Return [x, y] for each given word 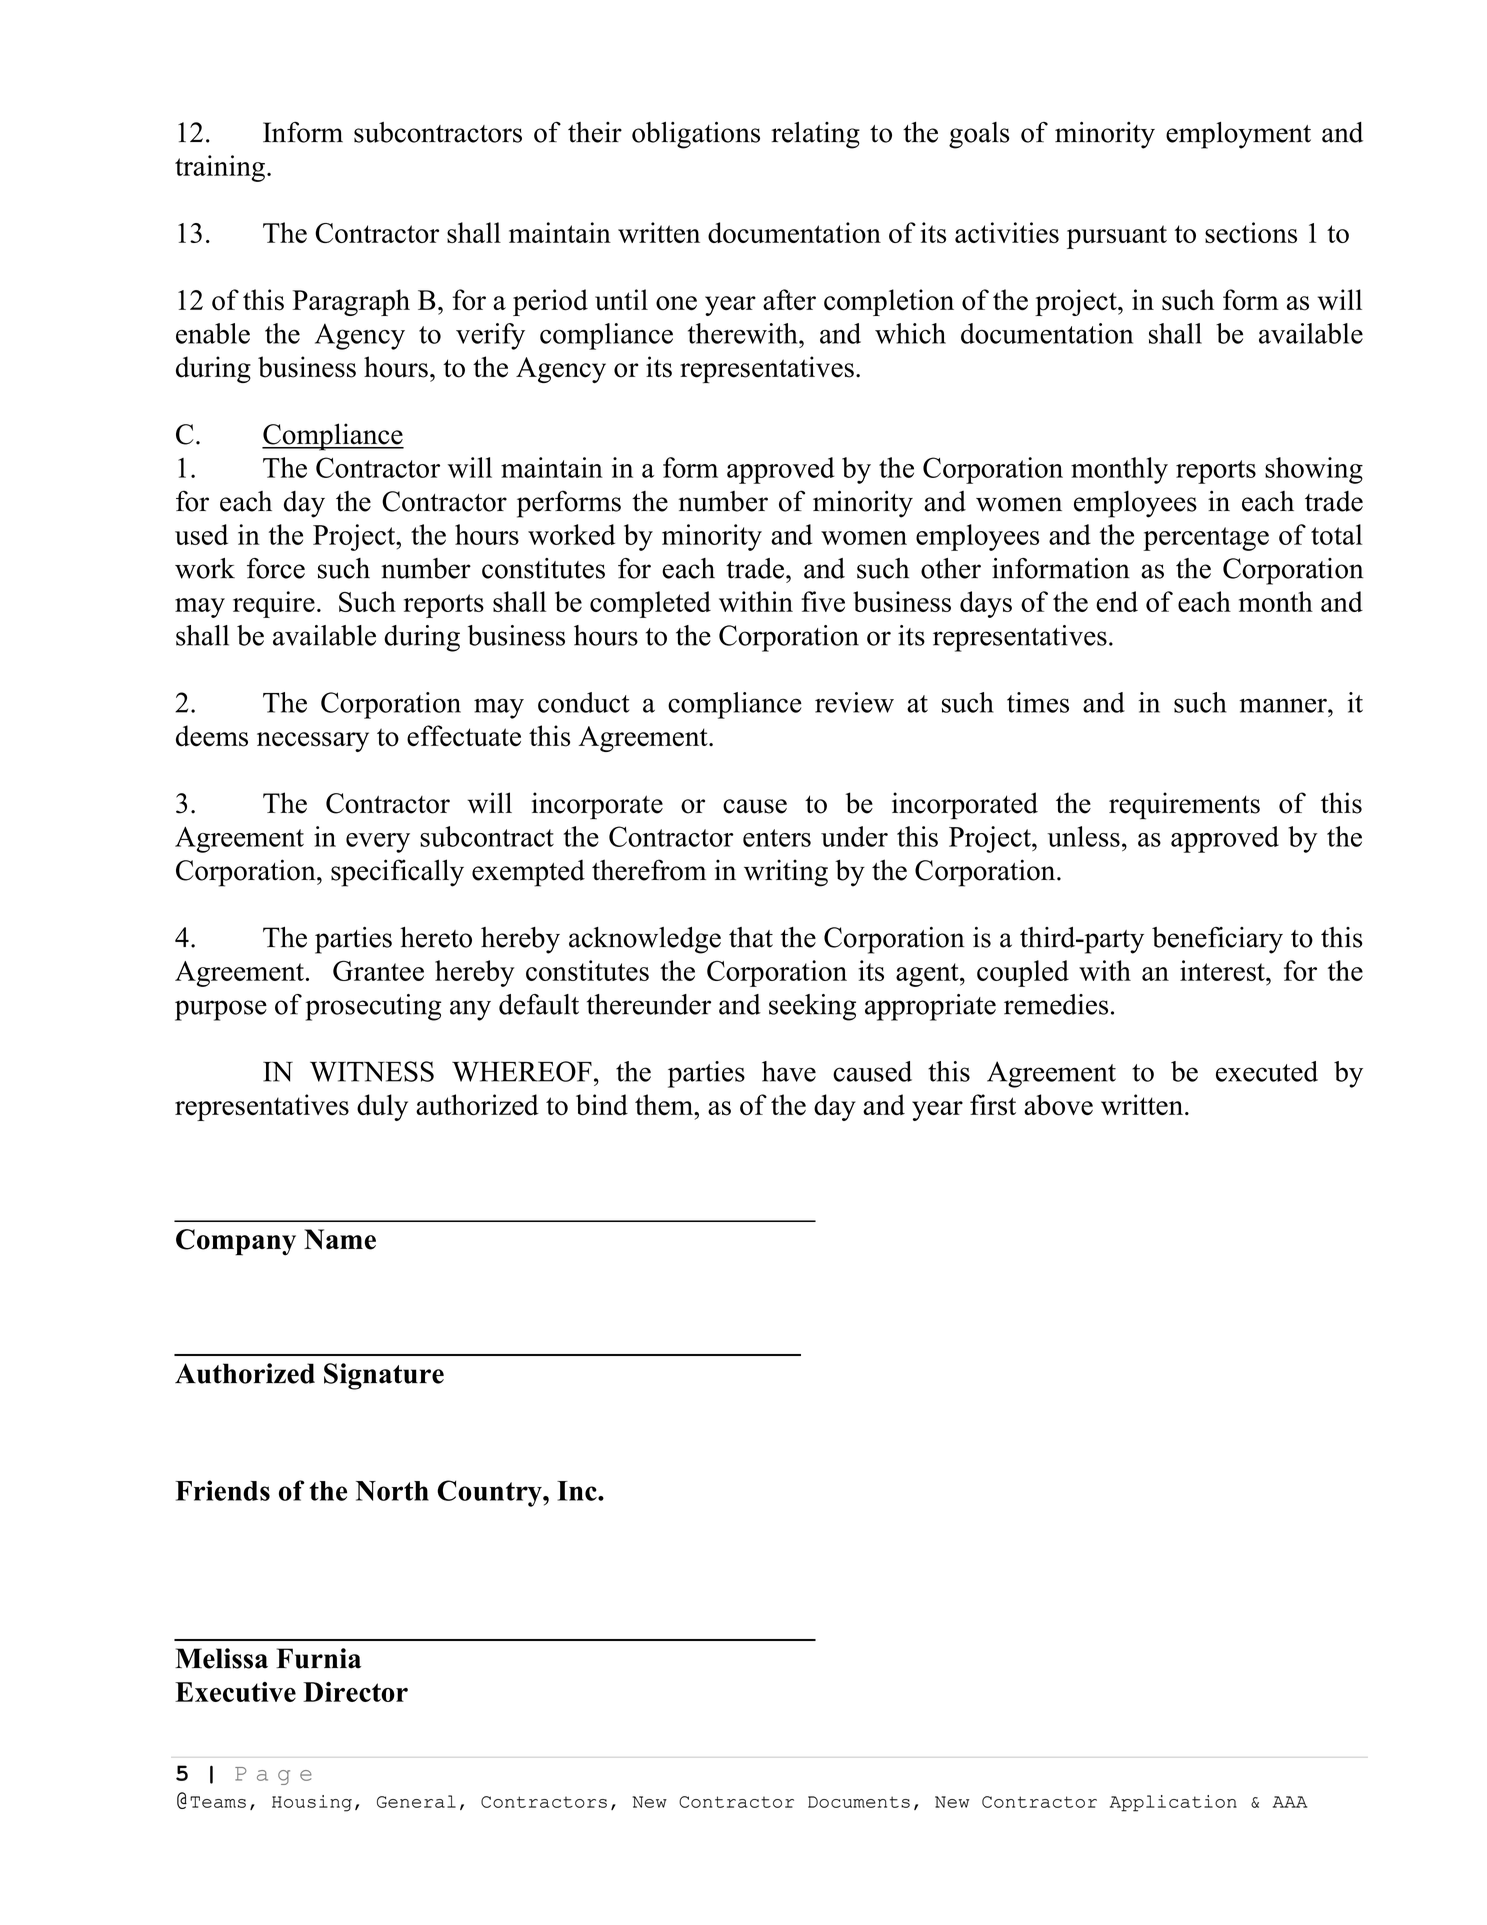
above [1058, 1105]
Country [490, 1493]
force [276, 568]
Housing [312, 1803]
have [789, 1071]
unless [1083, 836]
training [220, 168]
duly [382, 1107]
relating [815, 135]
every [378, 843]
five [823, 601]
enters [777, 838]
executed [1267, 1071]
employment [1238, 135]
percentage [1206, 539]
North [392, 1491]
